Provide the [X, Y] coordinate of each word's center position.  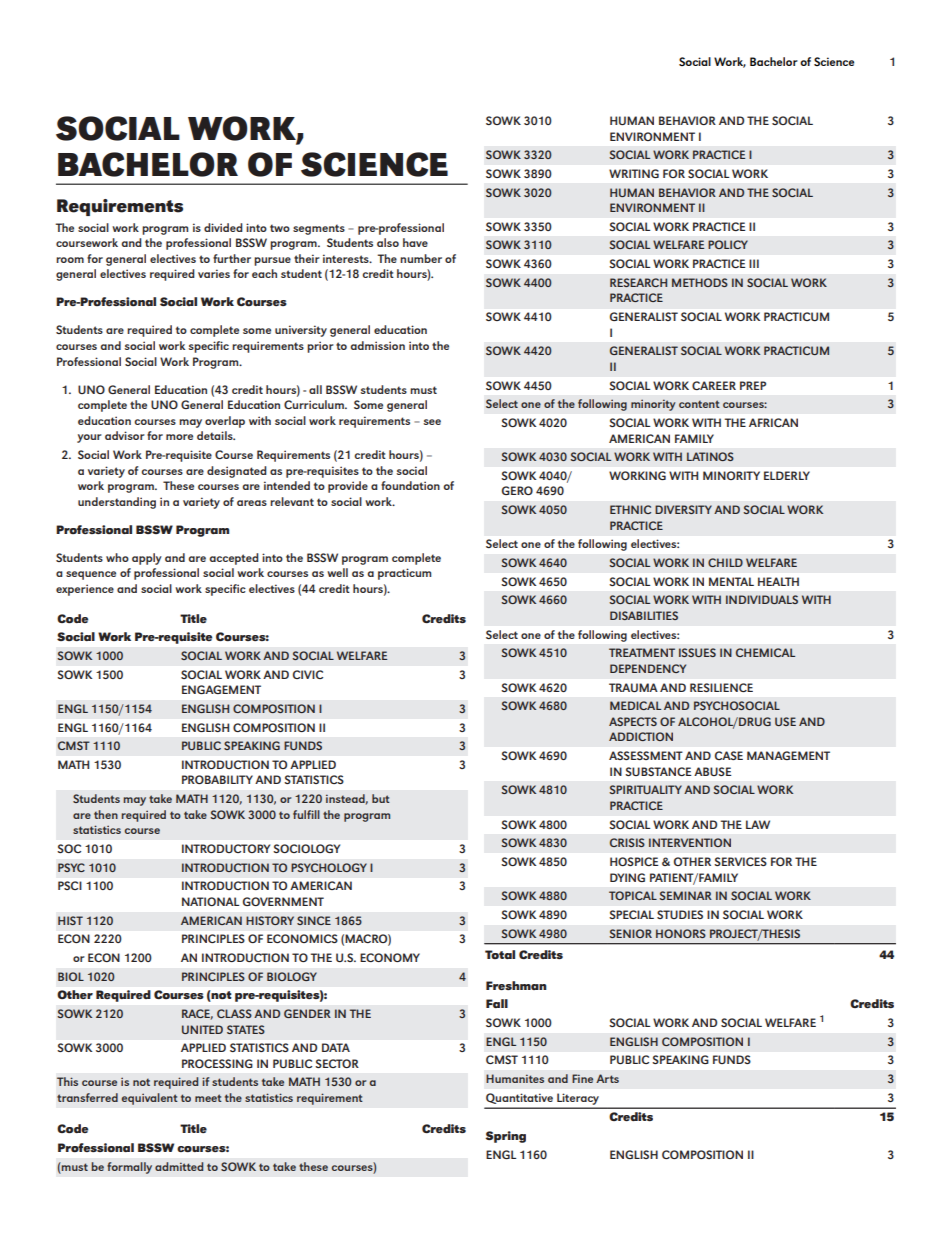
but [381, 798]
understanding [117, 503]
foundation [410, 485]
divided [223, 227]
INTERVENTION [690, 842]
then [106, 814]
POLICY [728, 244]
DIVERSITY [683, 509]
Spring [505, 1137]
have [415, 242]
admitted [179, 1166]
